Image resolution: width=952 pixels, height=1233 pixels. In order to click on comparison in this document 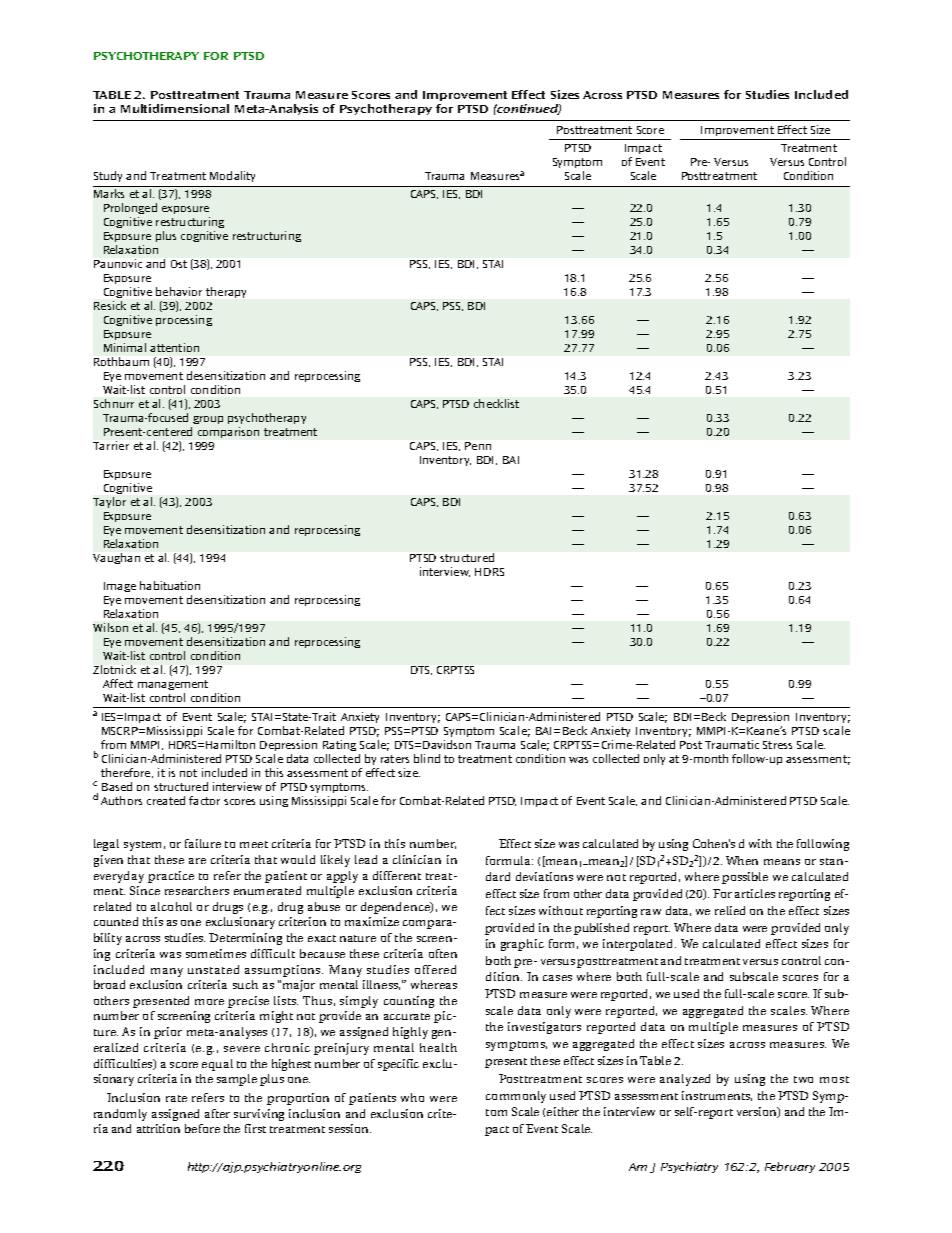, I will do `click(228, 432)`.
